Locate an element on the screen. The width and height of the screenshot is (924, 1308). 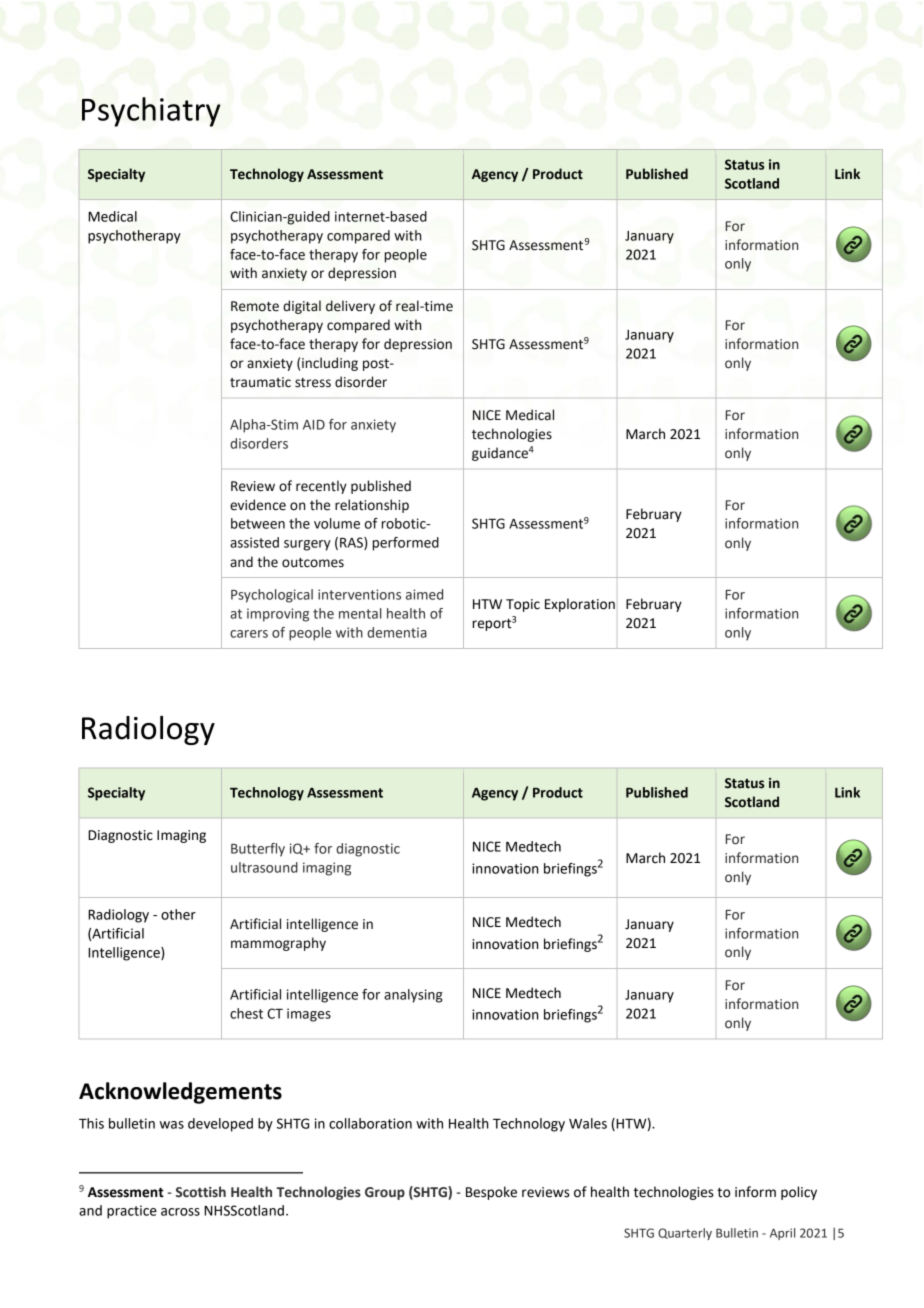
Exploration is located at coordinates (580, 605).
